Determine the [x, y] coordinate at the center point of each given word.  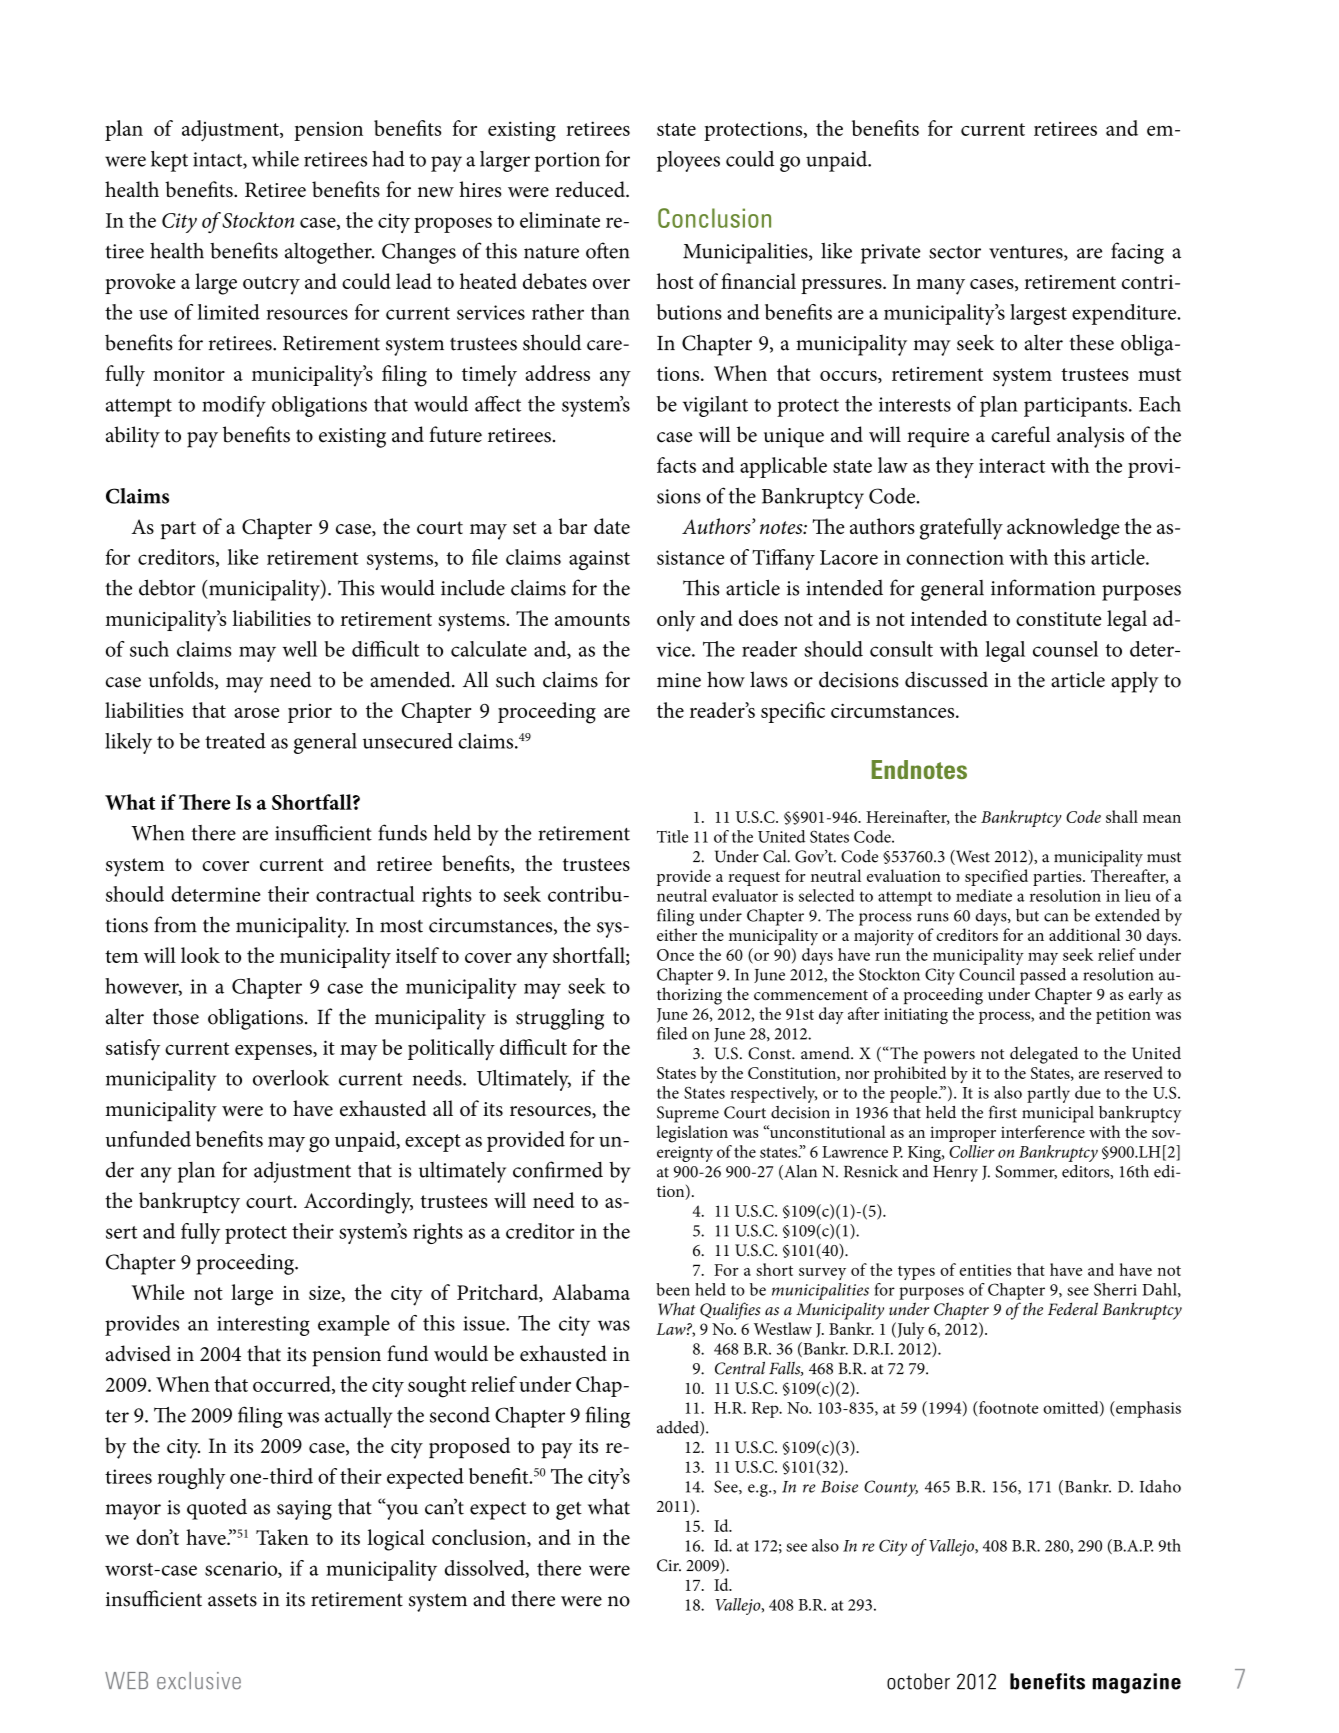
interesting [263, 1326]
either [677, 934]
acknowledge [1063, 529]
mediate [984, 895]
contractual [365, 894]
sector [955, 252]
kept [169, 161]
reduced [591, 189]
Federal [1073, 1309]
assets [232, 1600]
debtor [167, 587]
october [918, 1681]
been [673, 1289]
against [599, 560]
